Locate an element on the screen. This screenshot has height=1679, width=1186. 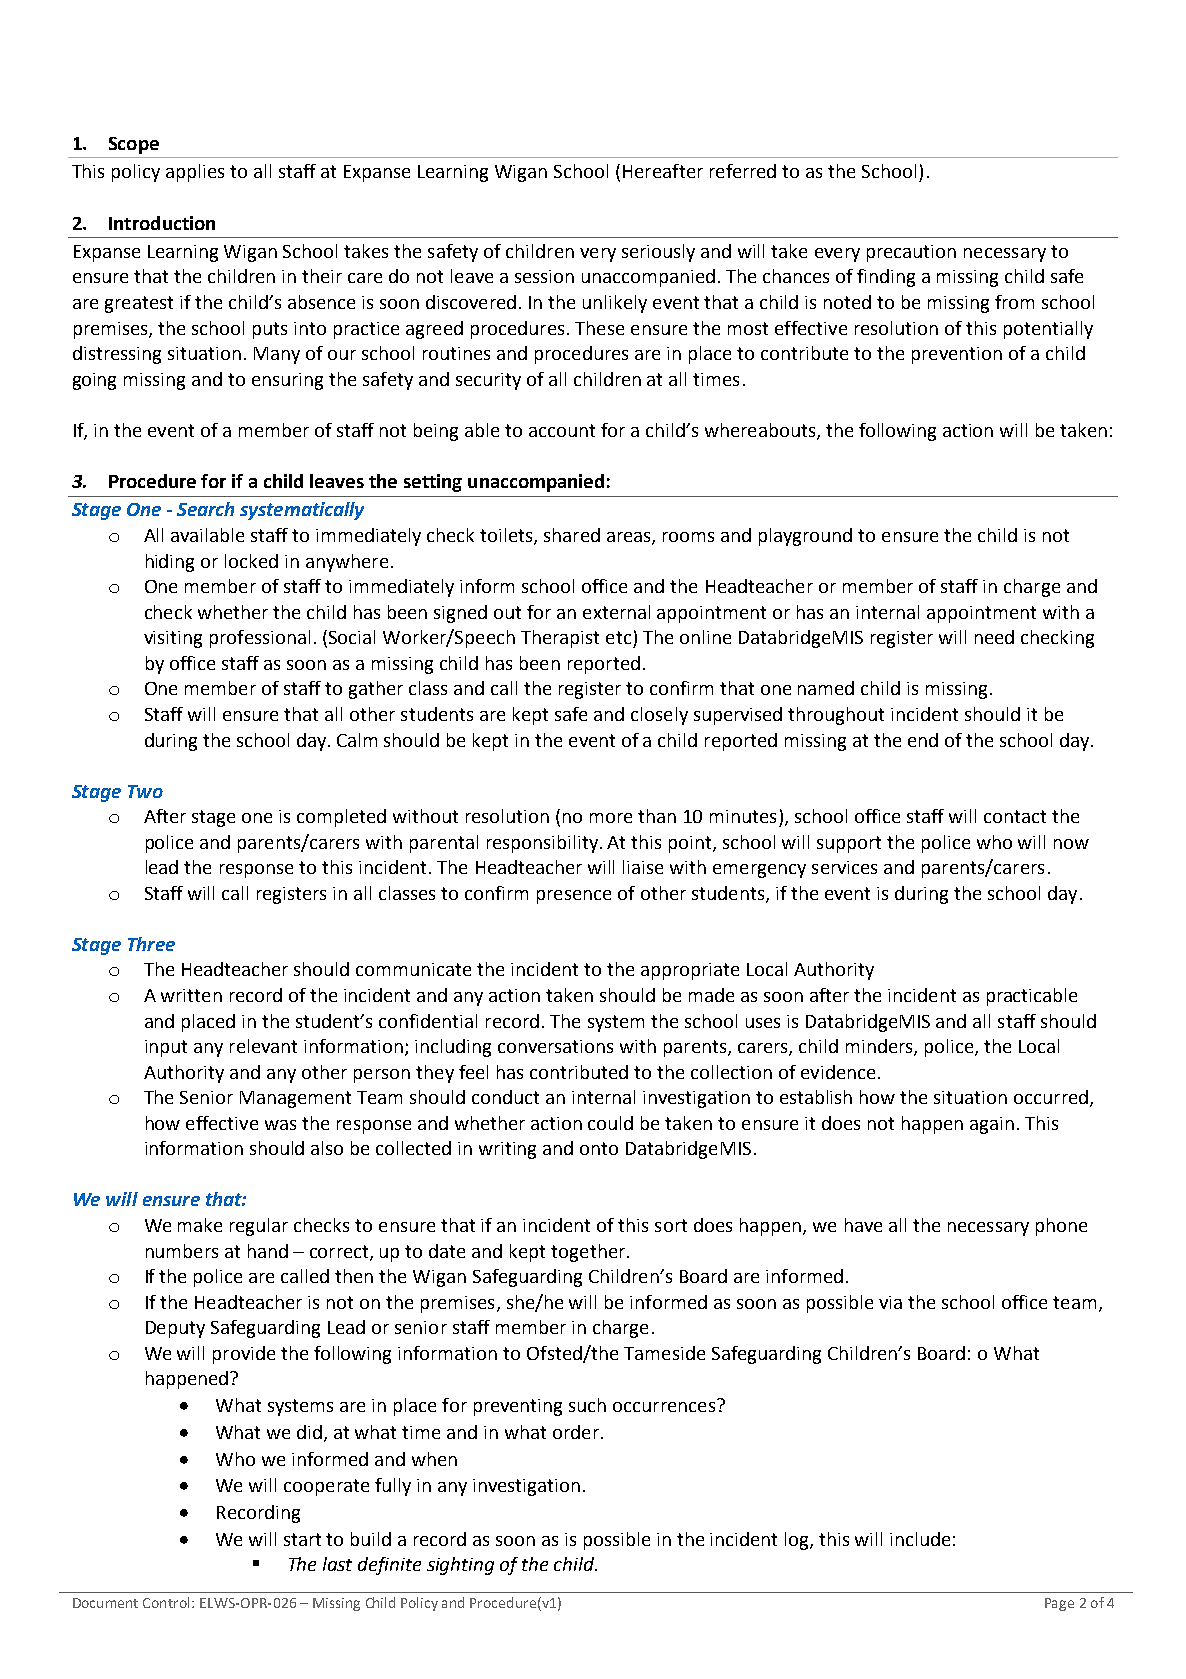
applies is located at coordinates (195, 173).
